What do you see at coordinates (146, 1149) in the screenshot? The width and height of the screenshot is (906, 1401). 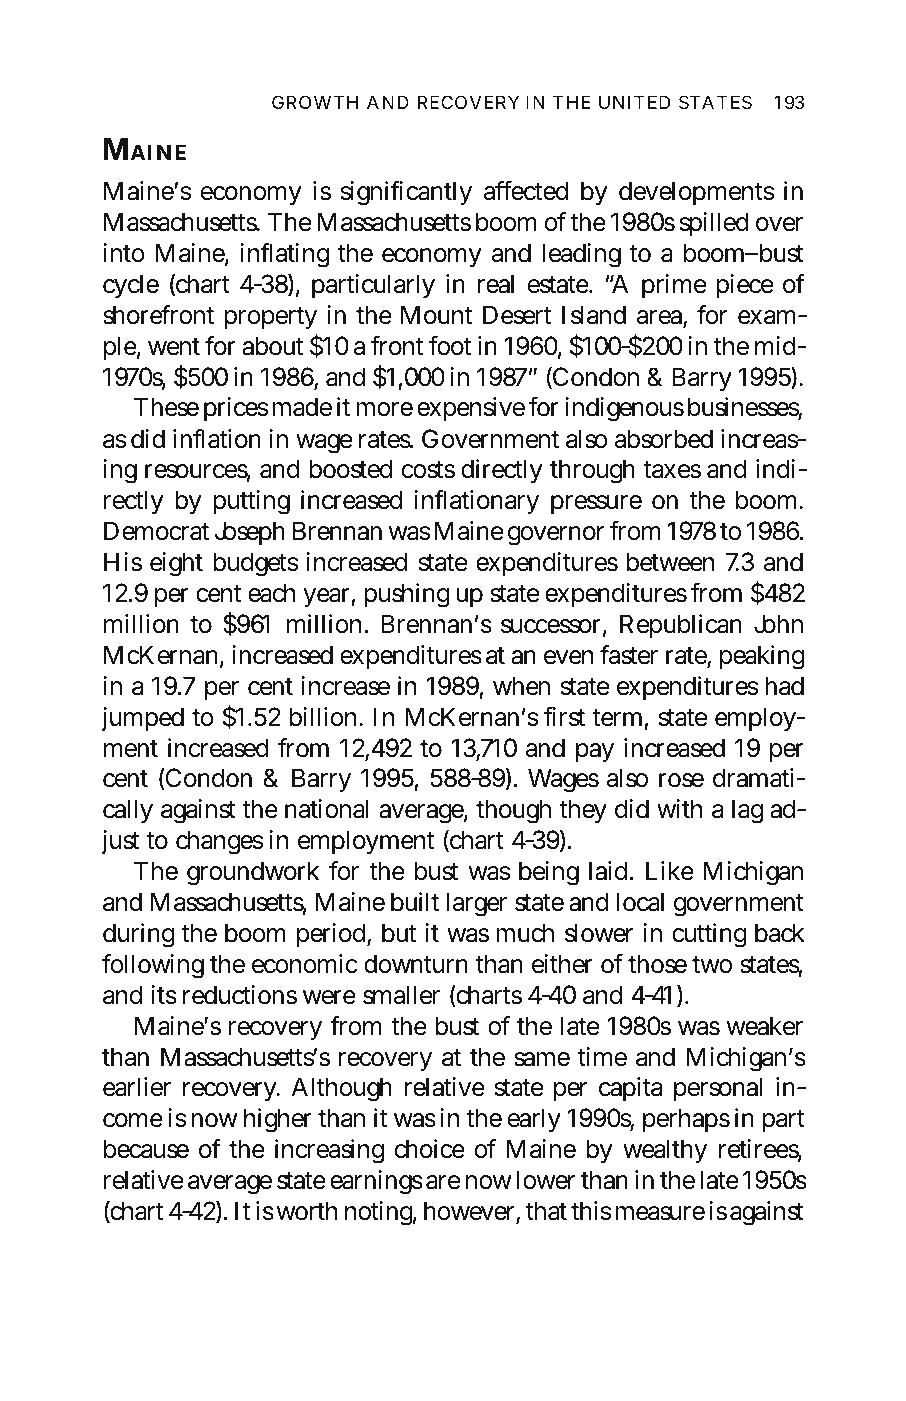 I see `because` at bounding box center [146, 1149].
